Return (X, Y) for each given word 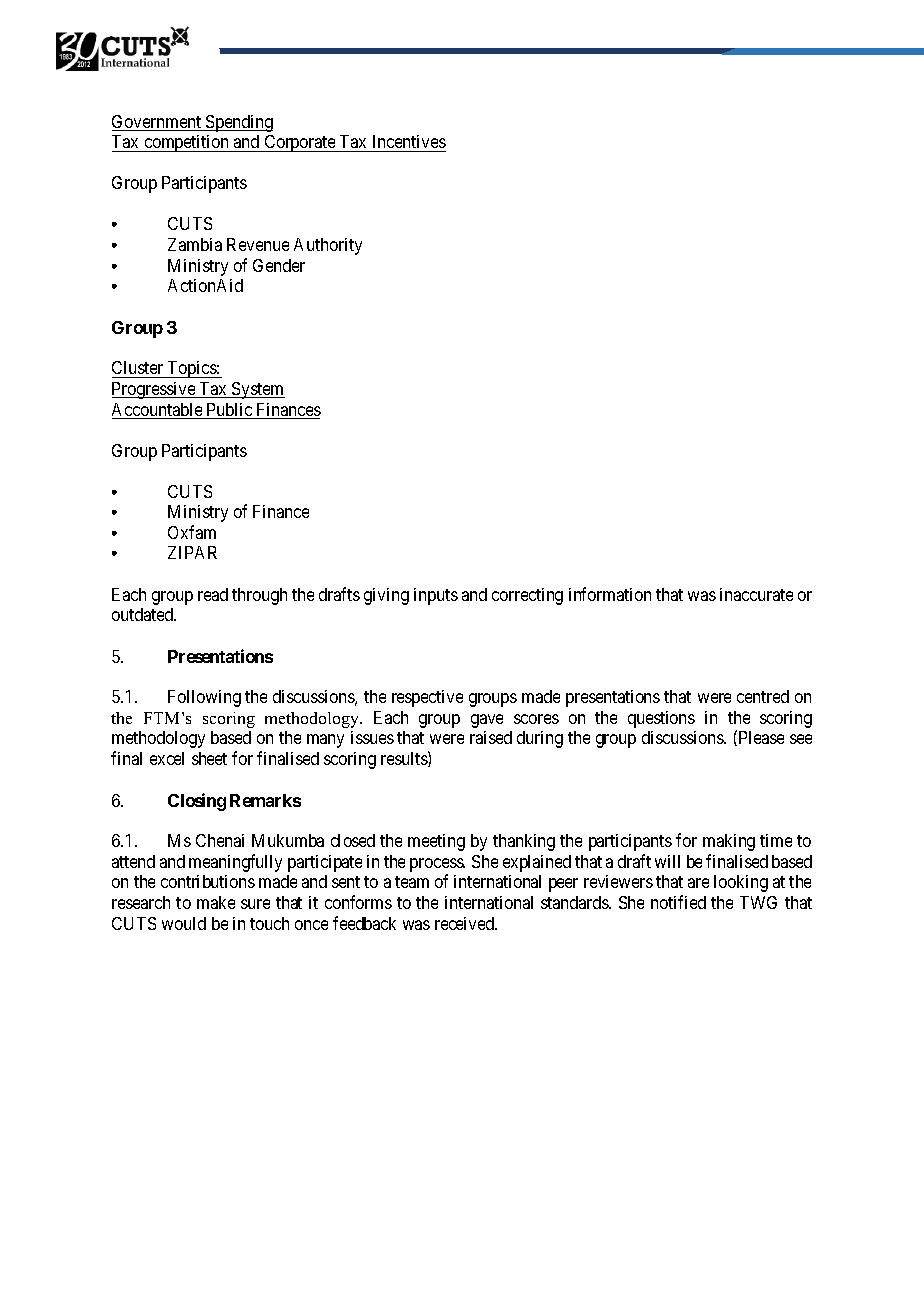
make (216, 902)
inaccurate (756, 594)
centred (763, 696)
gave (487, 721)
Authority (328, 246)
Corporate (300, 143)
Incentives (409, 141)
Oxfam (192, 532)
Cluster (139, 369)
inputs (436, 596)
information (610, 594)
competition (187, 143)
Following (204, 698)
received (466, 923)
